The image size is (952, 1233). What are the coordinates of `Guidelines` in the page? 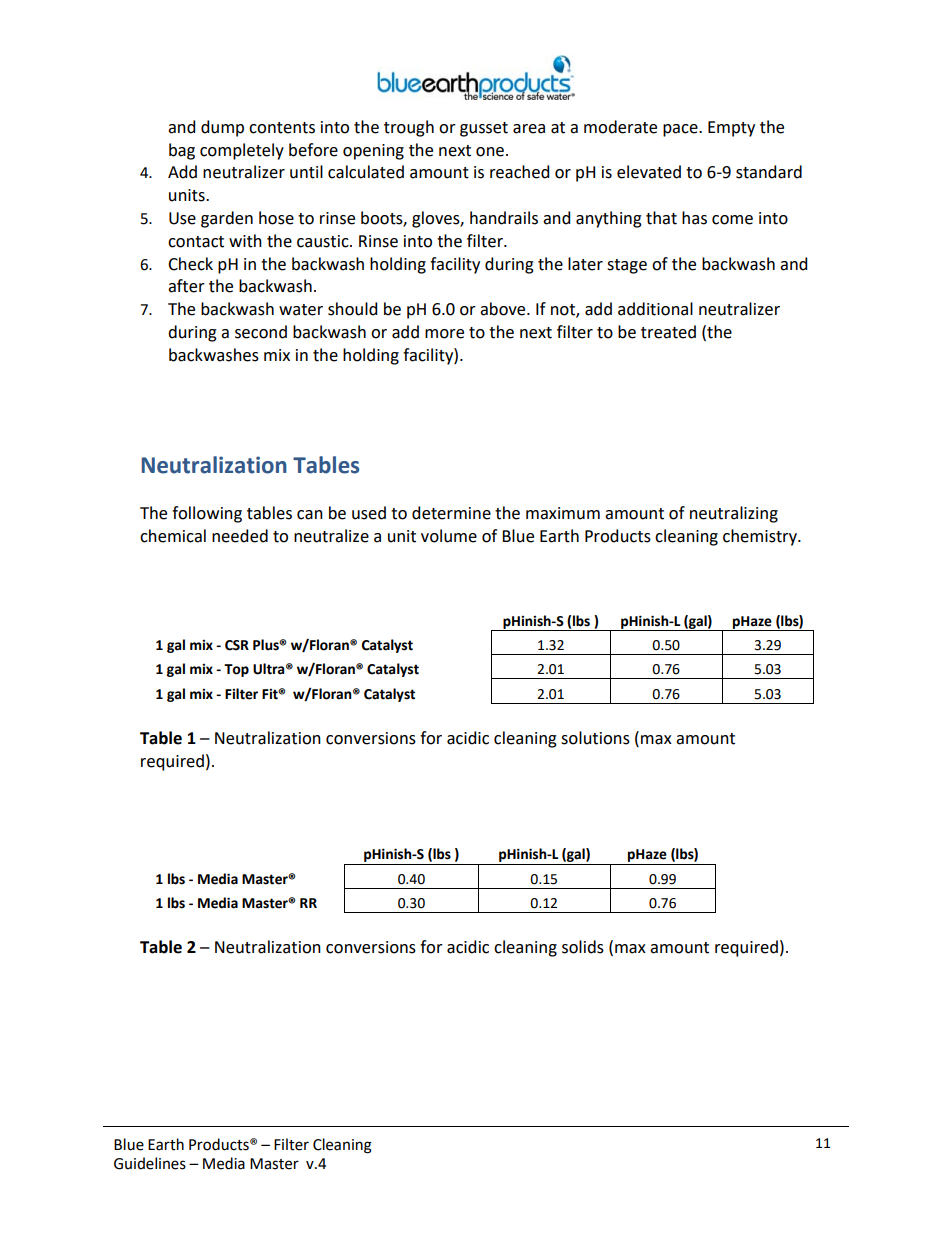 It's located at (150, 1163).
